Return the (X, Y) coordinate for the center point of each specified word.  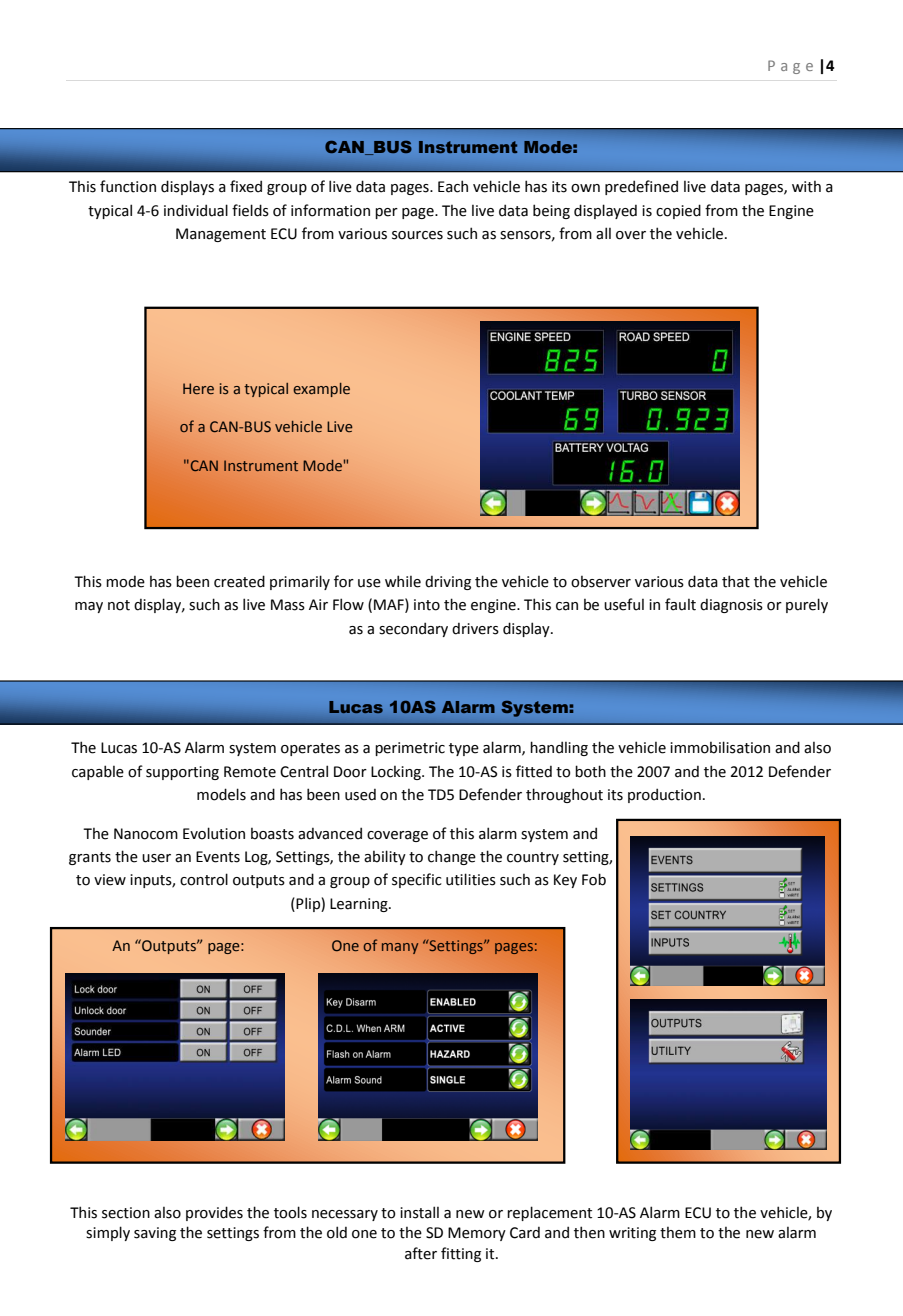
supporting (182, 773)
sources (417, 235)
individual (196, 210)
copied (678, 211)
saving (155, 1234)
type (464, 749)
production (664, 795)
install (419, 1212)
